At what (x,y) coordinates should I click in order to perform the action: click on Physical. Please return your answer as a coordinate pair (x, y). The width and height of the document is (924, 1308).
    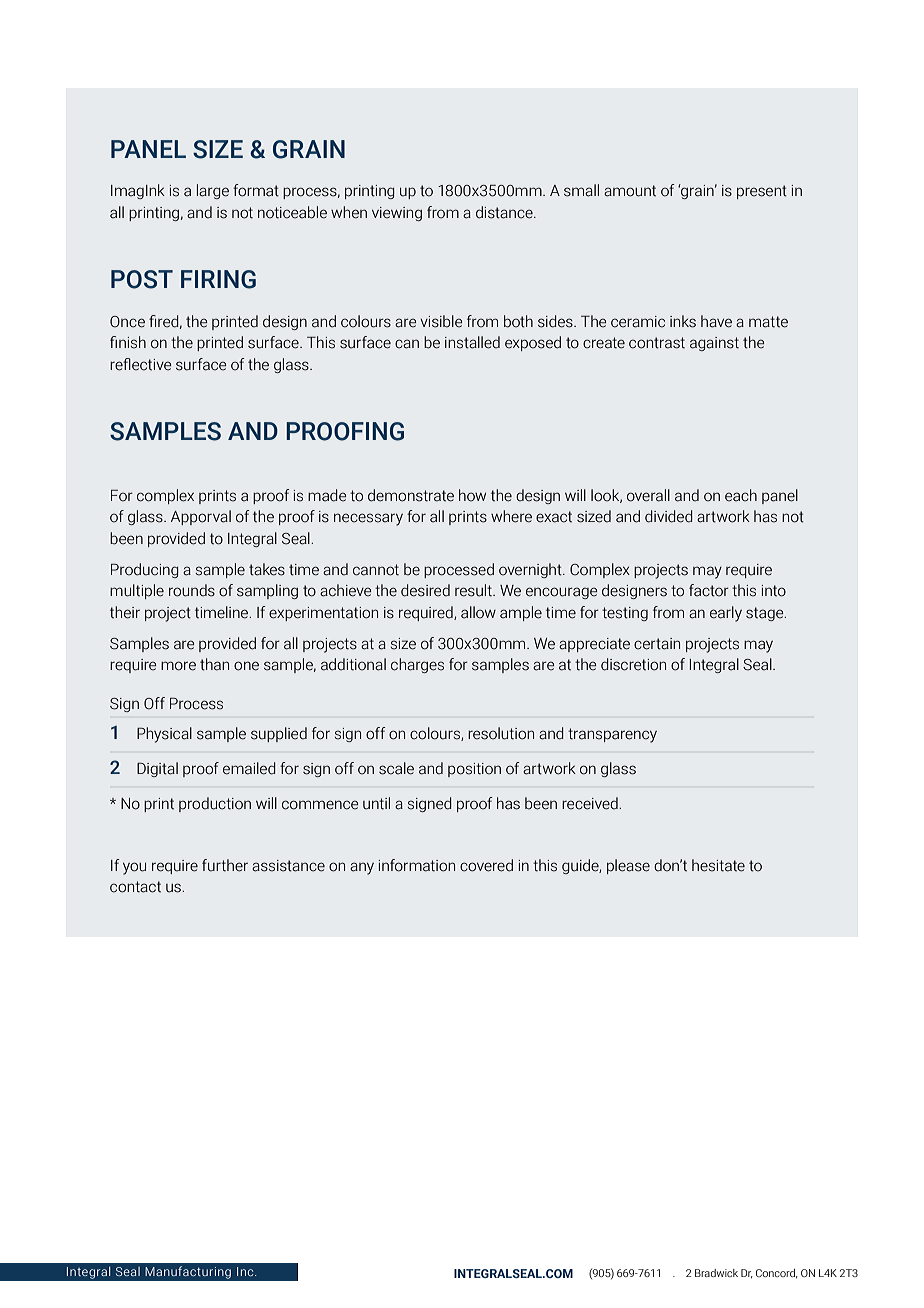
    Looking at the image, I should click on (164, 735).
